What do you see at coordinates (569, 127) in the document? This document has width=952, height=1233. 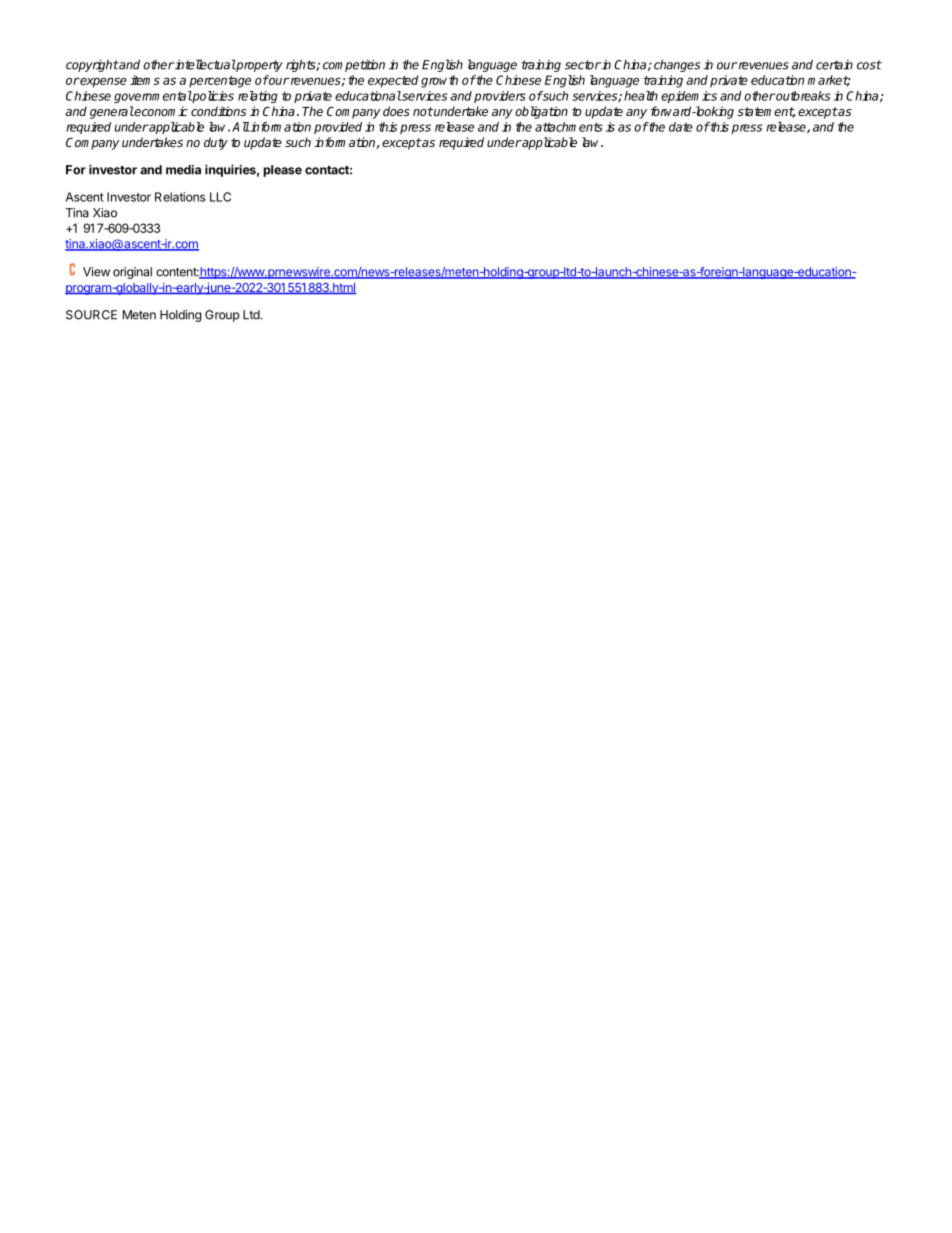 I see `attachments` at bounding box center [569, 127].
